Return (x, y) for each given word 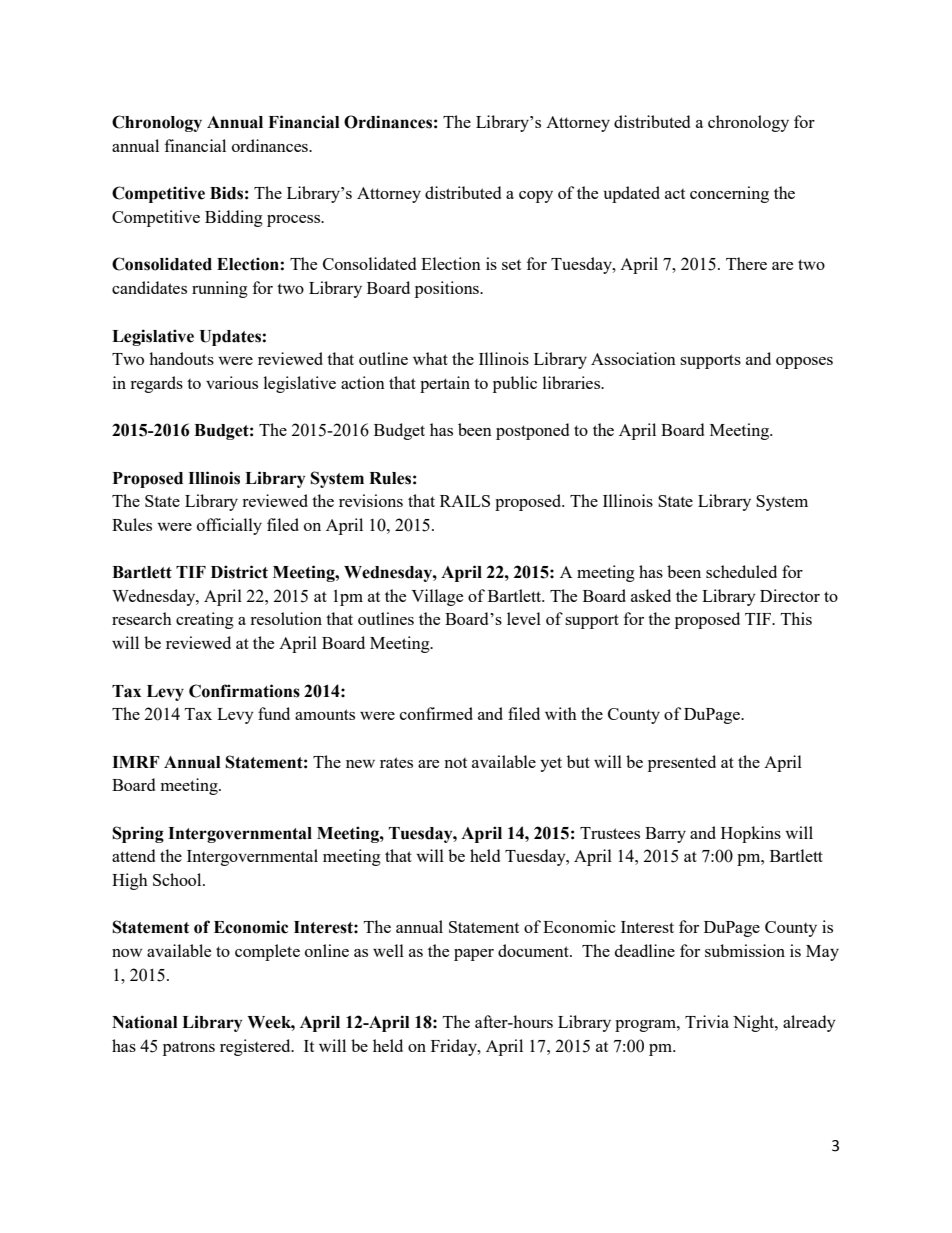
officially (229, 526)
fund (274, 713)
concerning (729, 194)
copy (536, 197)
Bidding (234, 218)
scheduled (741, 571)
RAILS (465, 501)
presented (682, 763)
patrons (189, 1048)
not (455, 763)
